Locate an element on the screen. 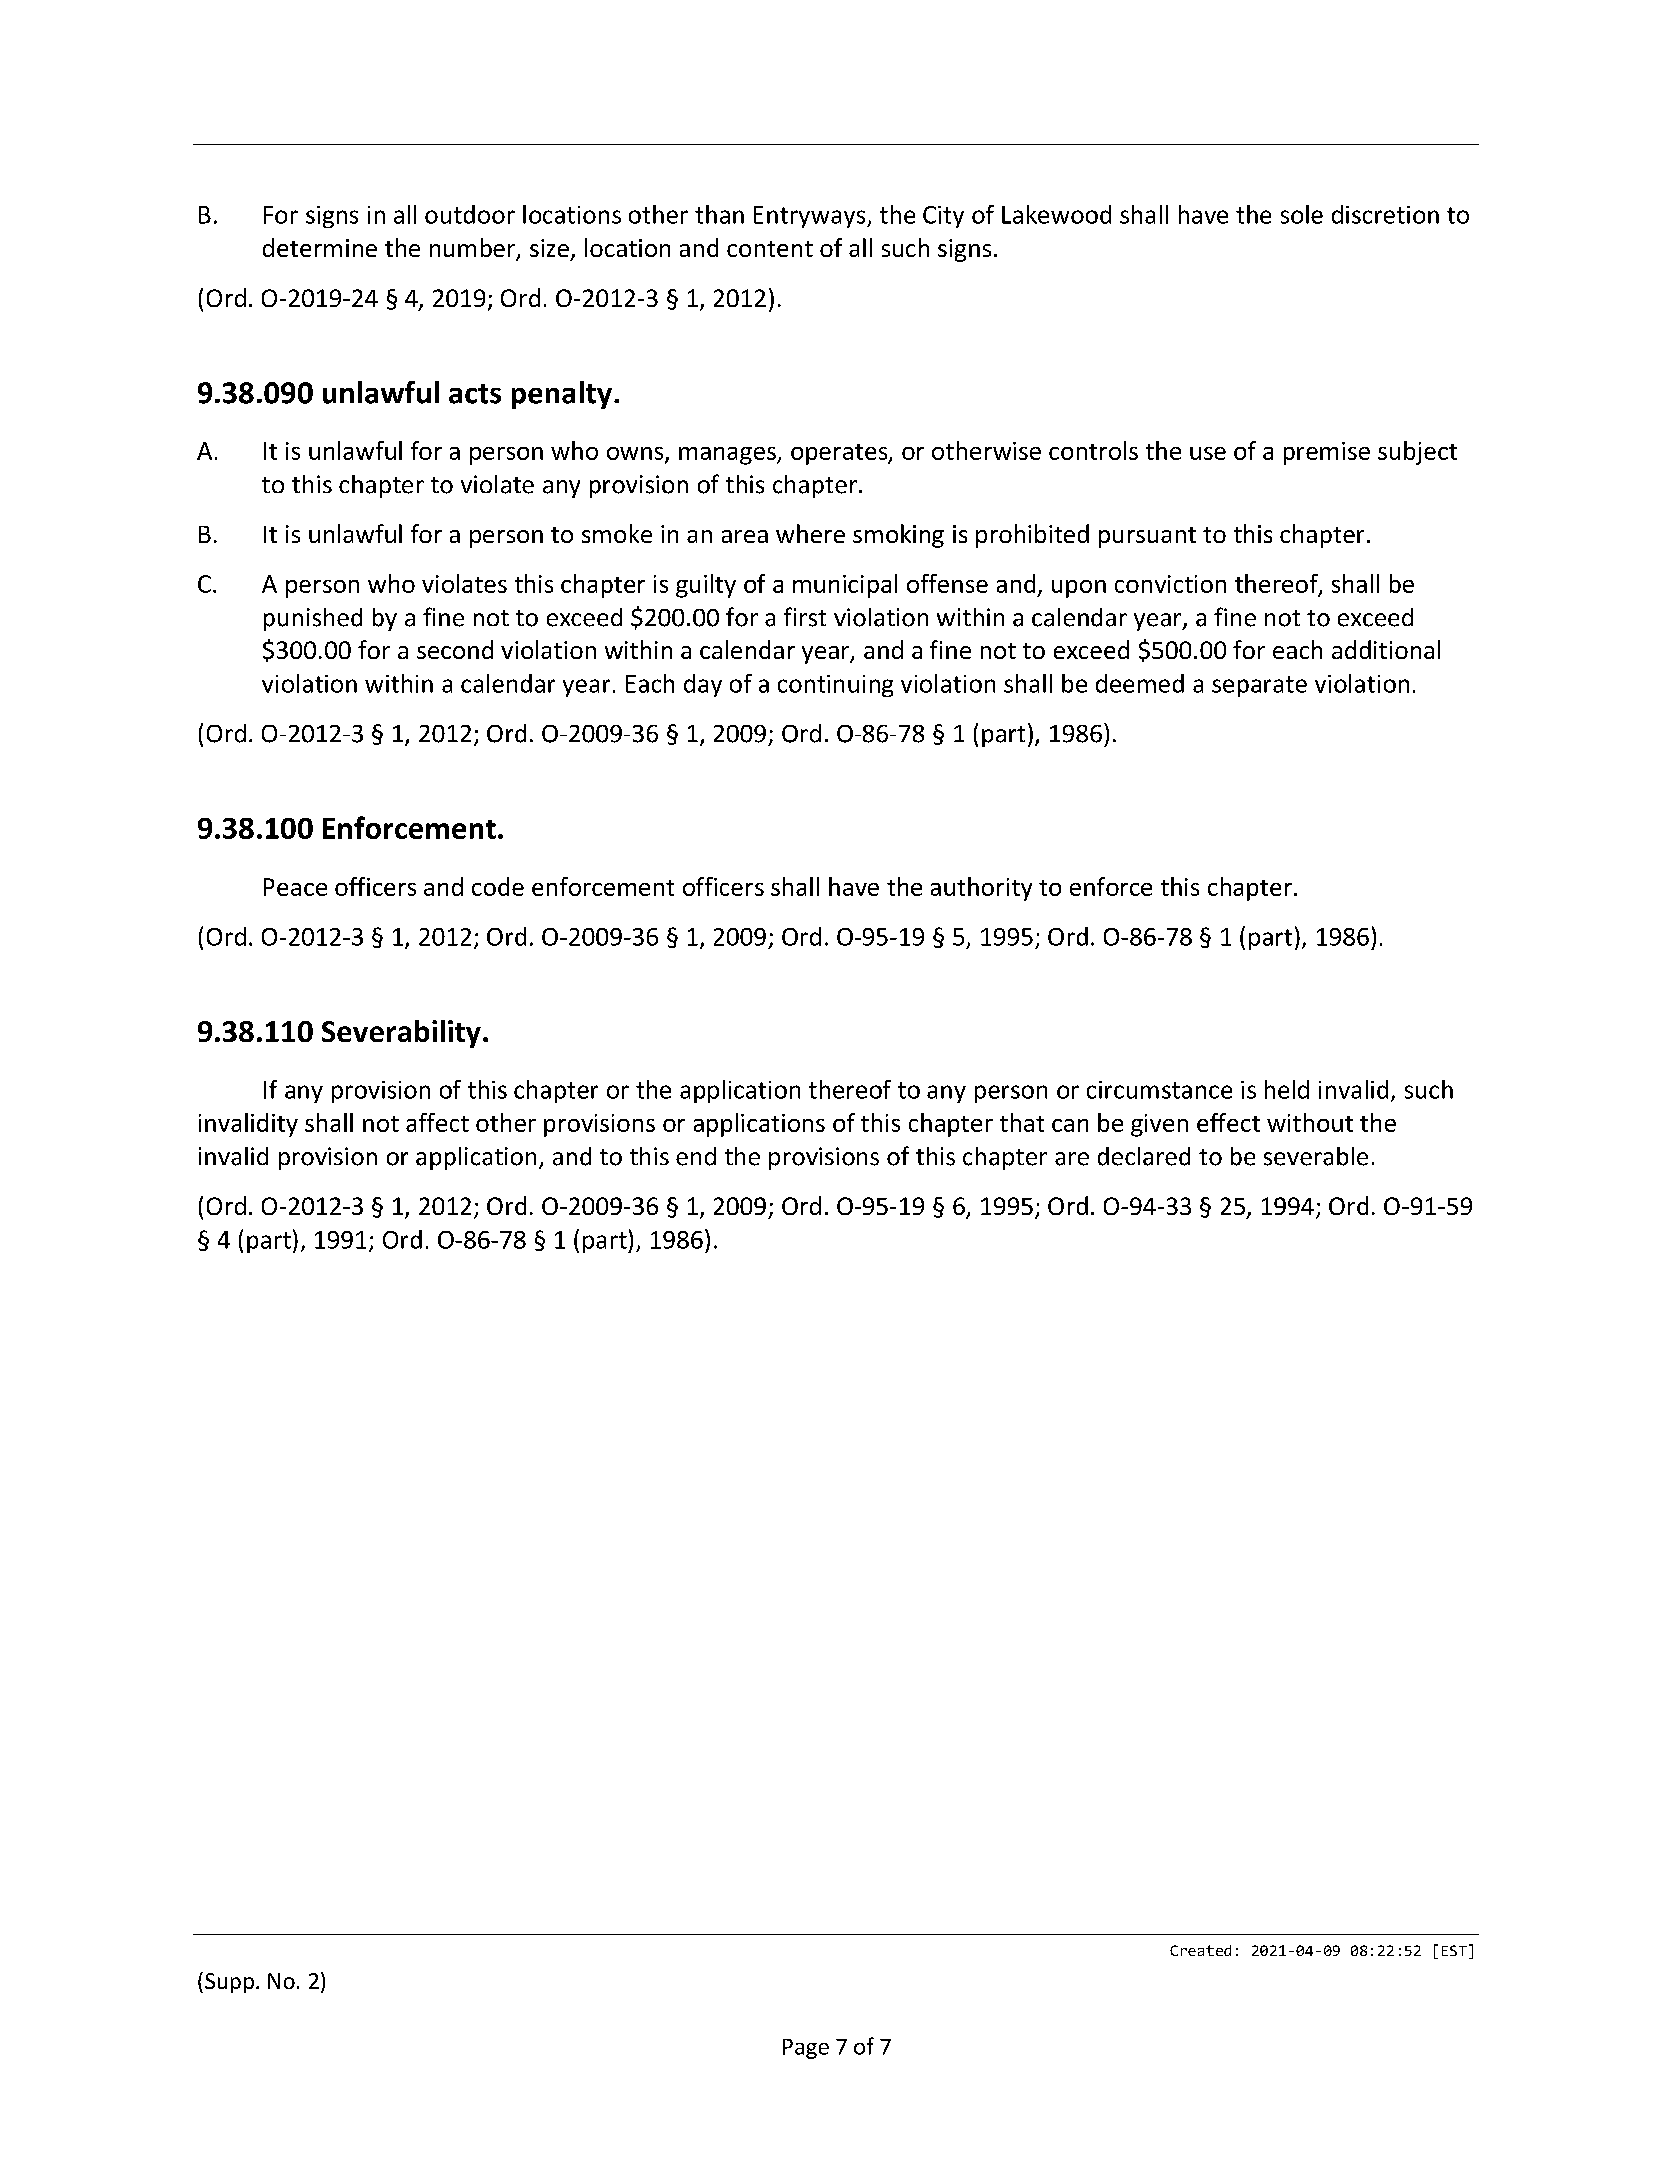 The height and width of the screenshot is (2164, 1672). affect is located at coordinates (437, 1122).
